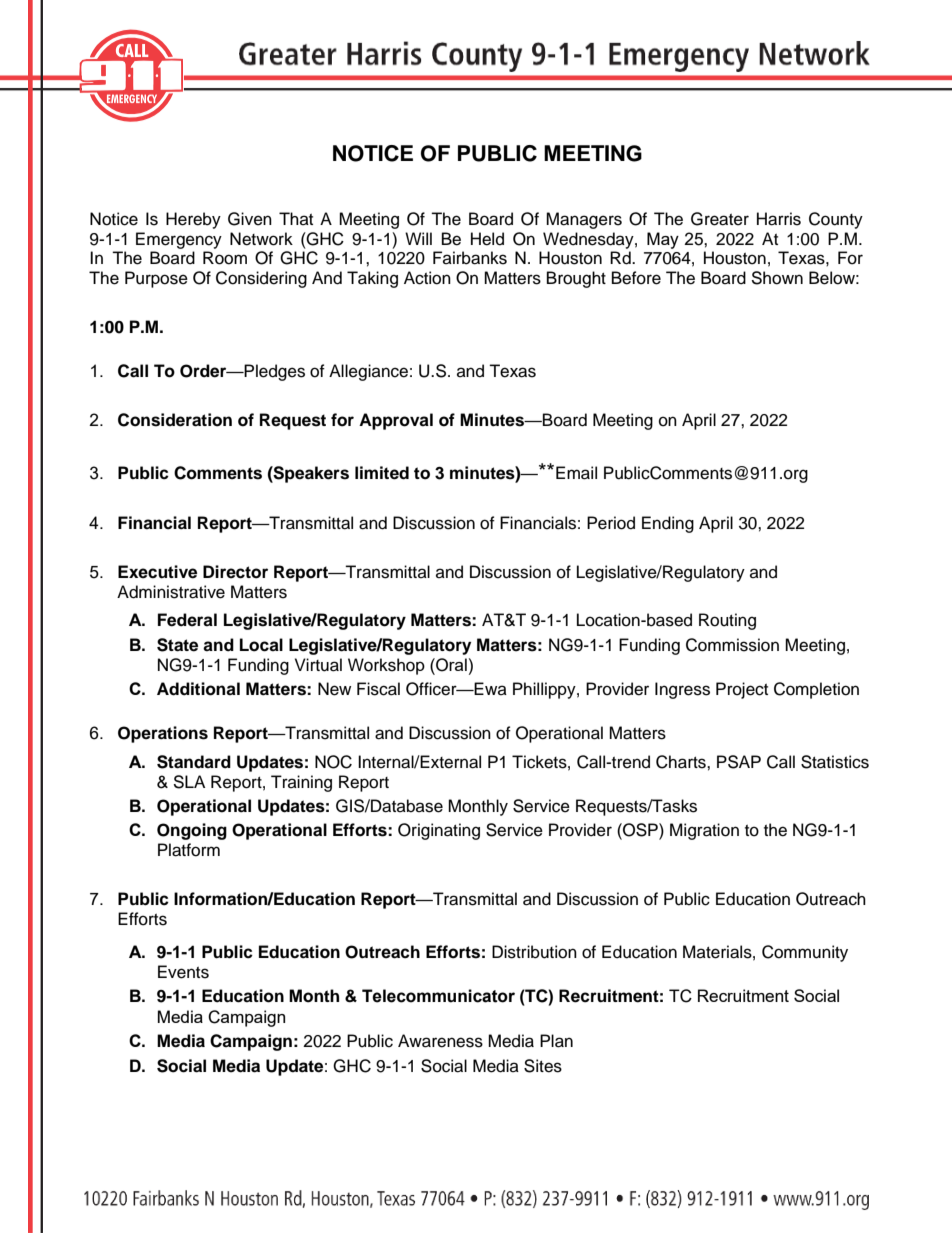 The height and width of the screenshot is (1233, 952). What do you see at coordinates (183, 972) in the screenshot?
I see `Events` at bounding box center [183, 972].
